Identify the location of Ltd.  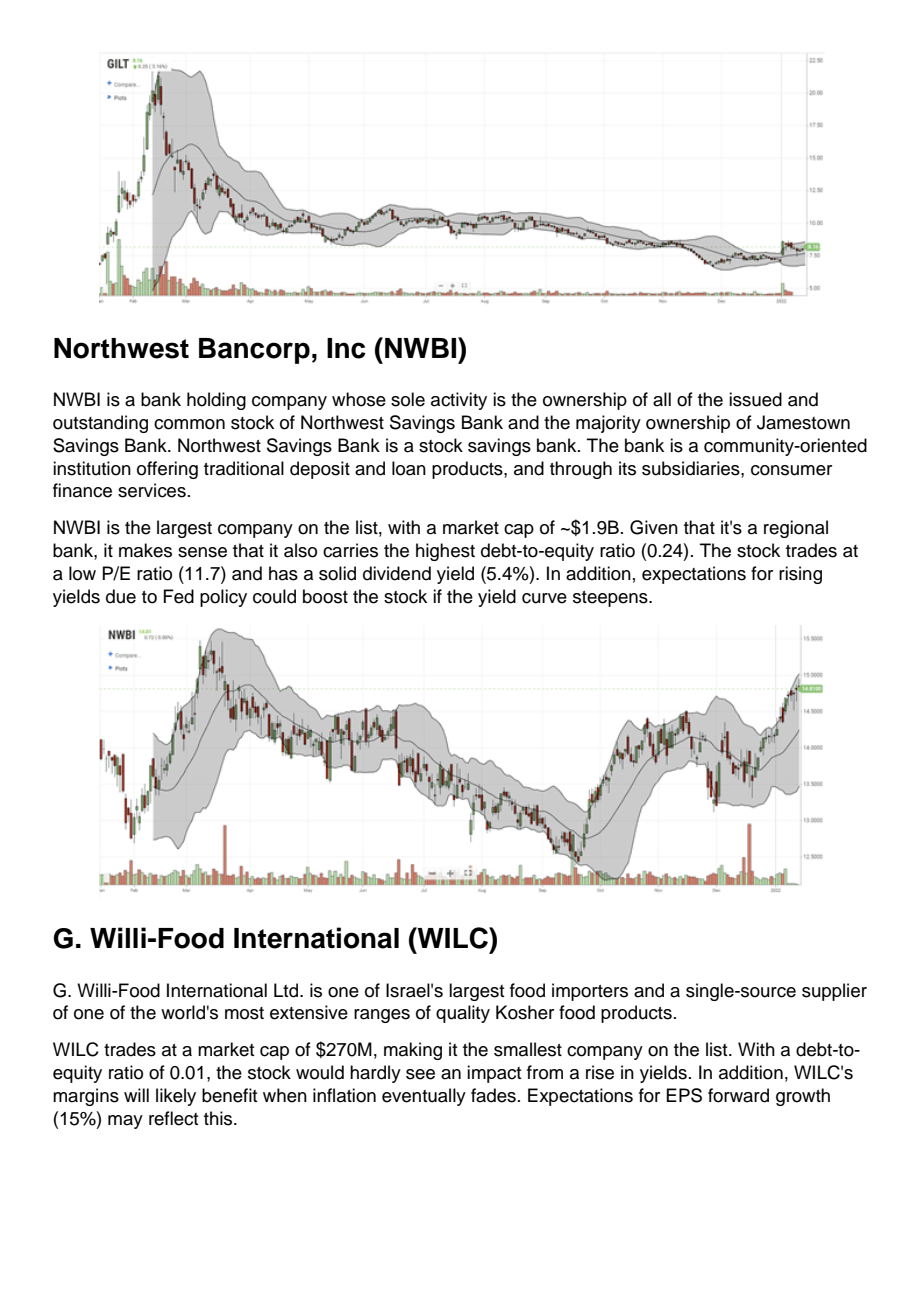
(287, 990).
